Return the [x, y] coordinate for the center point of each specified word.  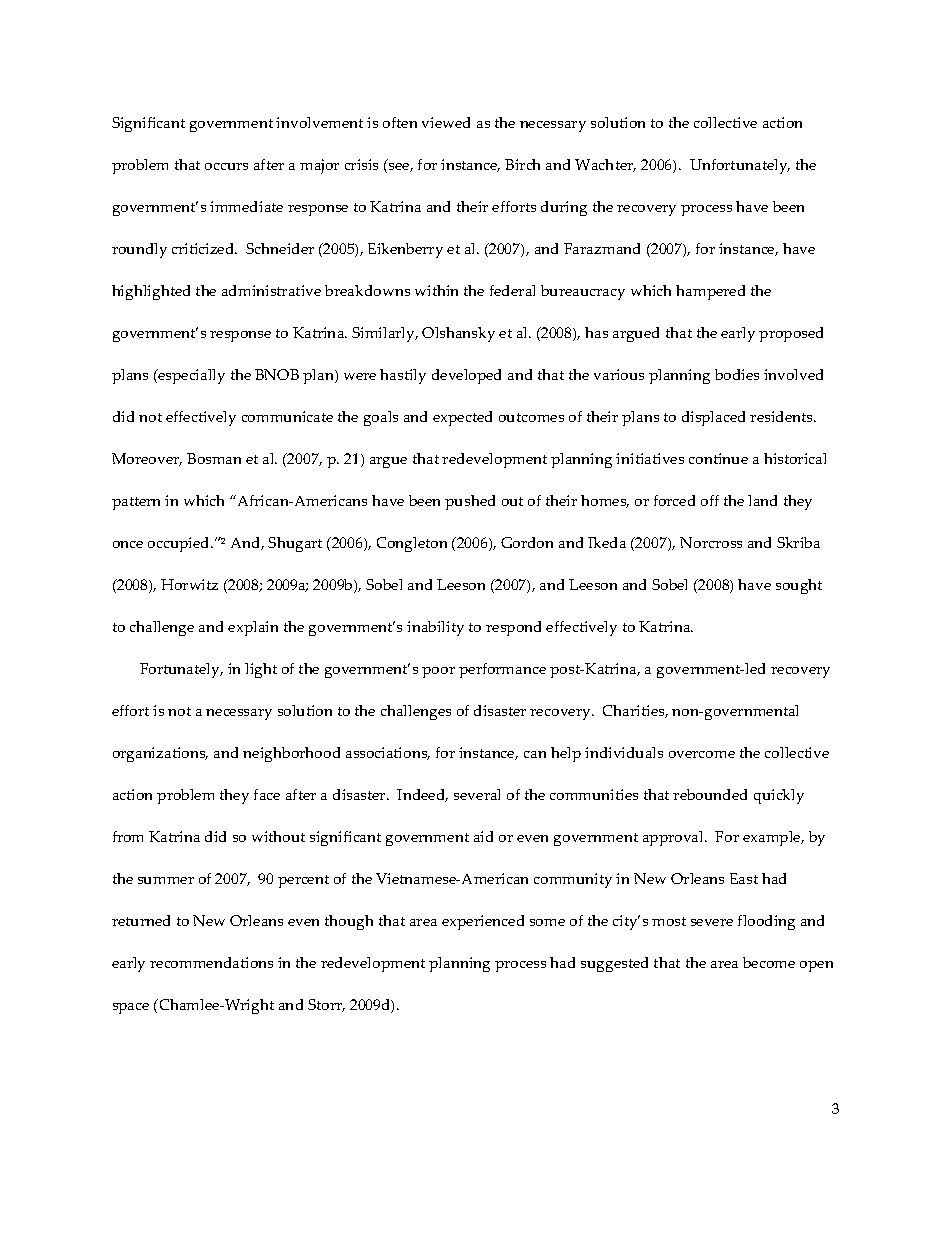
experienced [483, 922]
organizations [160, 754]
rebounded [710, 794]
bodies [737, 374]
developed [466, 376]
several [477, 794]
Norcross [711, 542]
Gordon [527, 542]
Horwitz [189, 584]
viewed [446, 122]
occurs [226, 166]
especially [190, 376]
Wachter [605, 165]
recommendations [211, 962]
